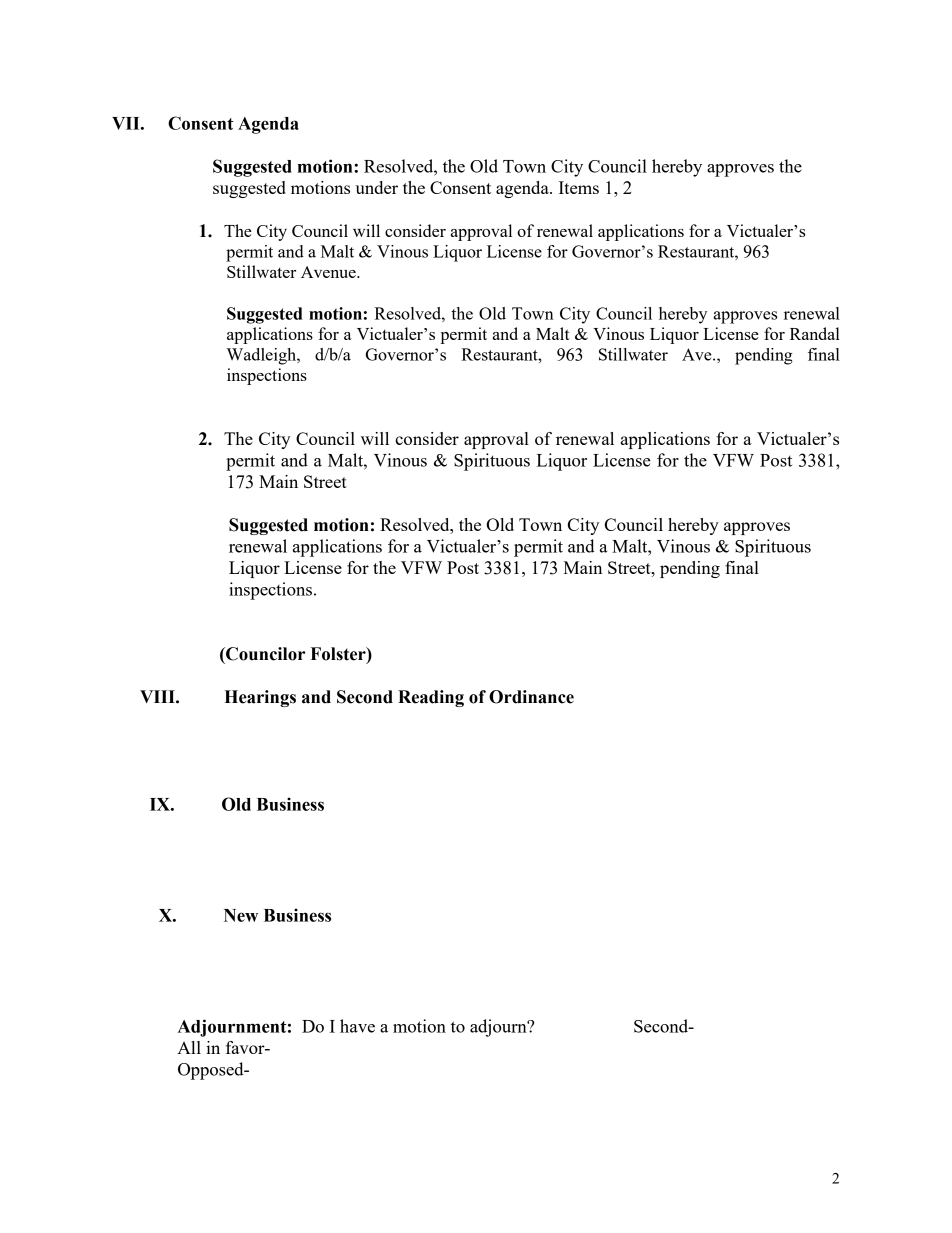 The image size is (952, 1233). Describe the element at coordinates (431, 698) in the page. I see `Reading` at that location.
